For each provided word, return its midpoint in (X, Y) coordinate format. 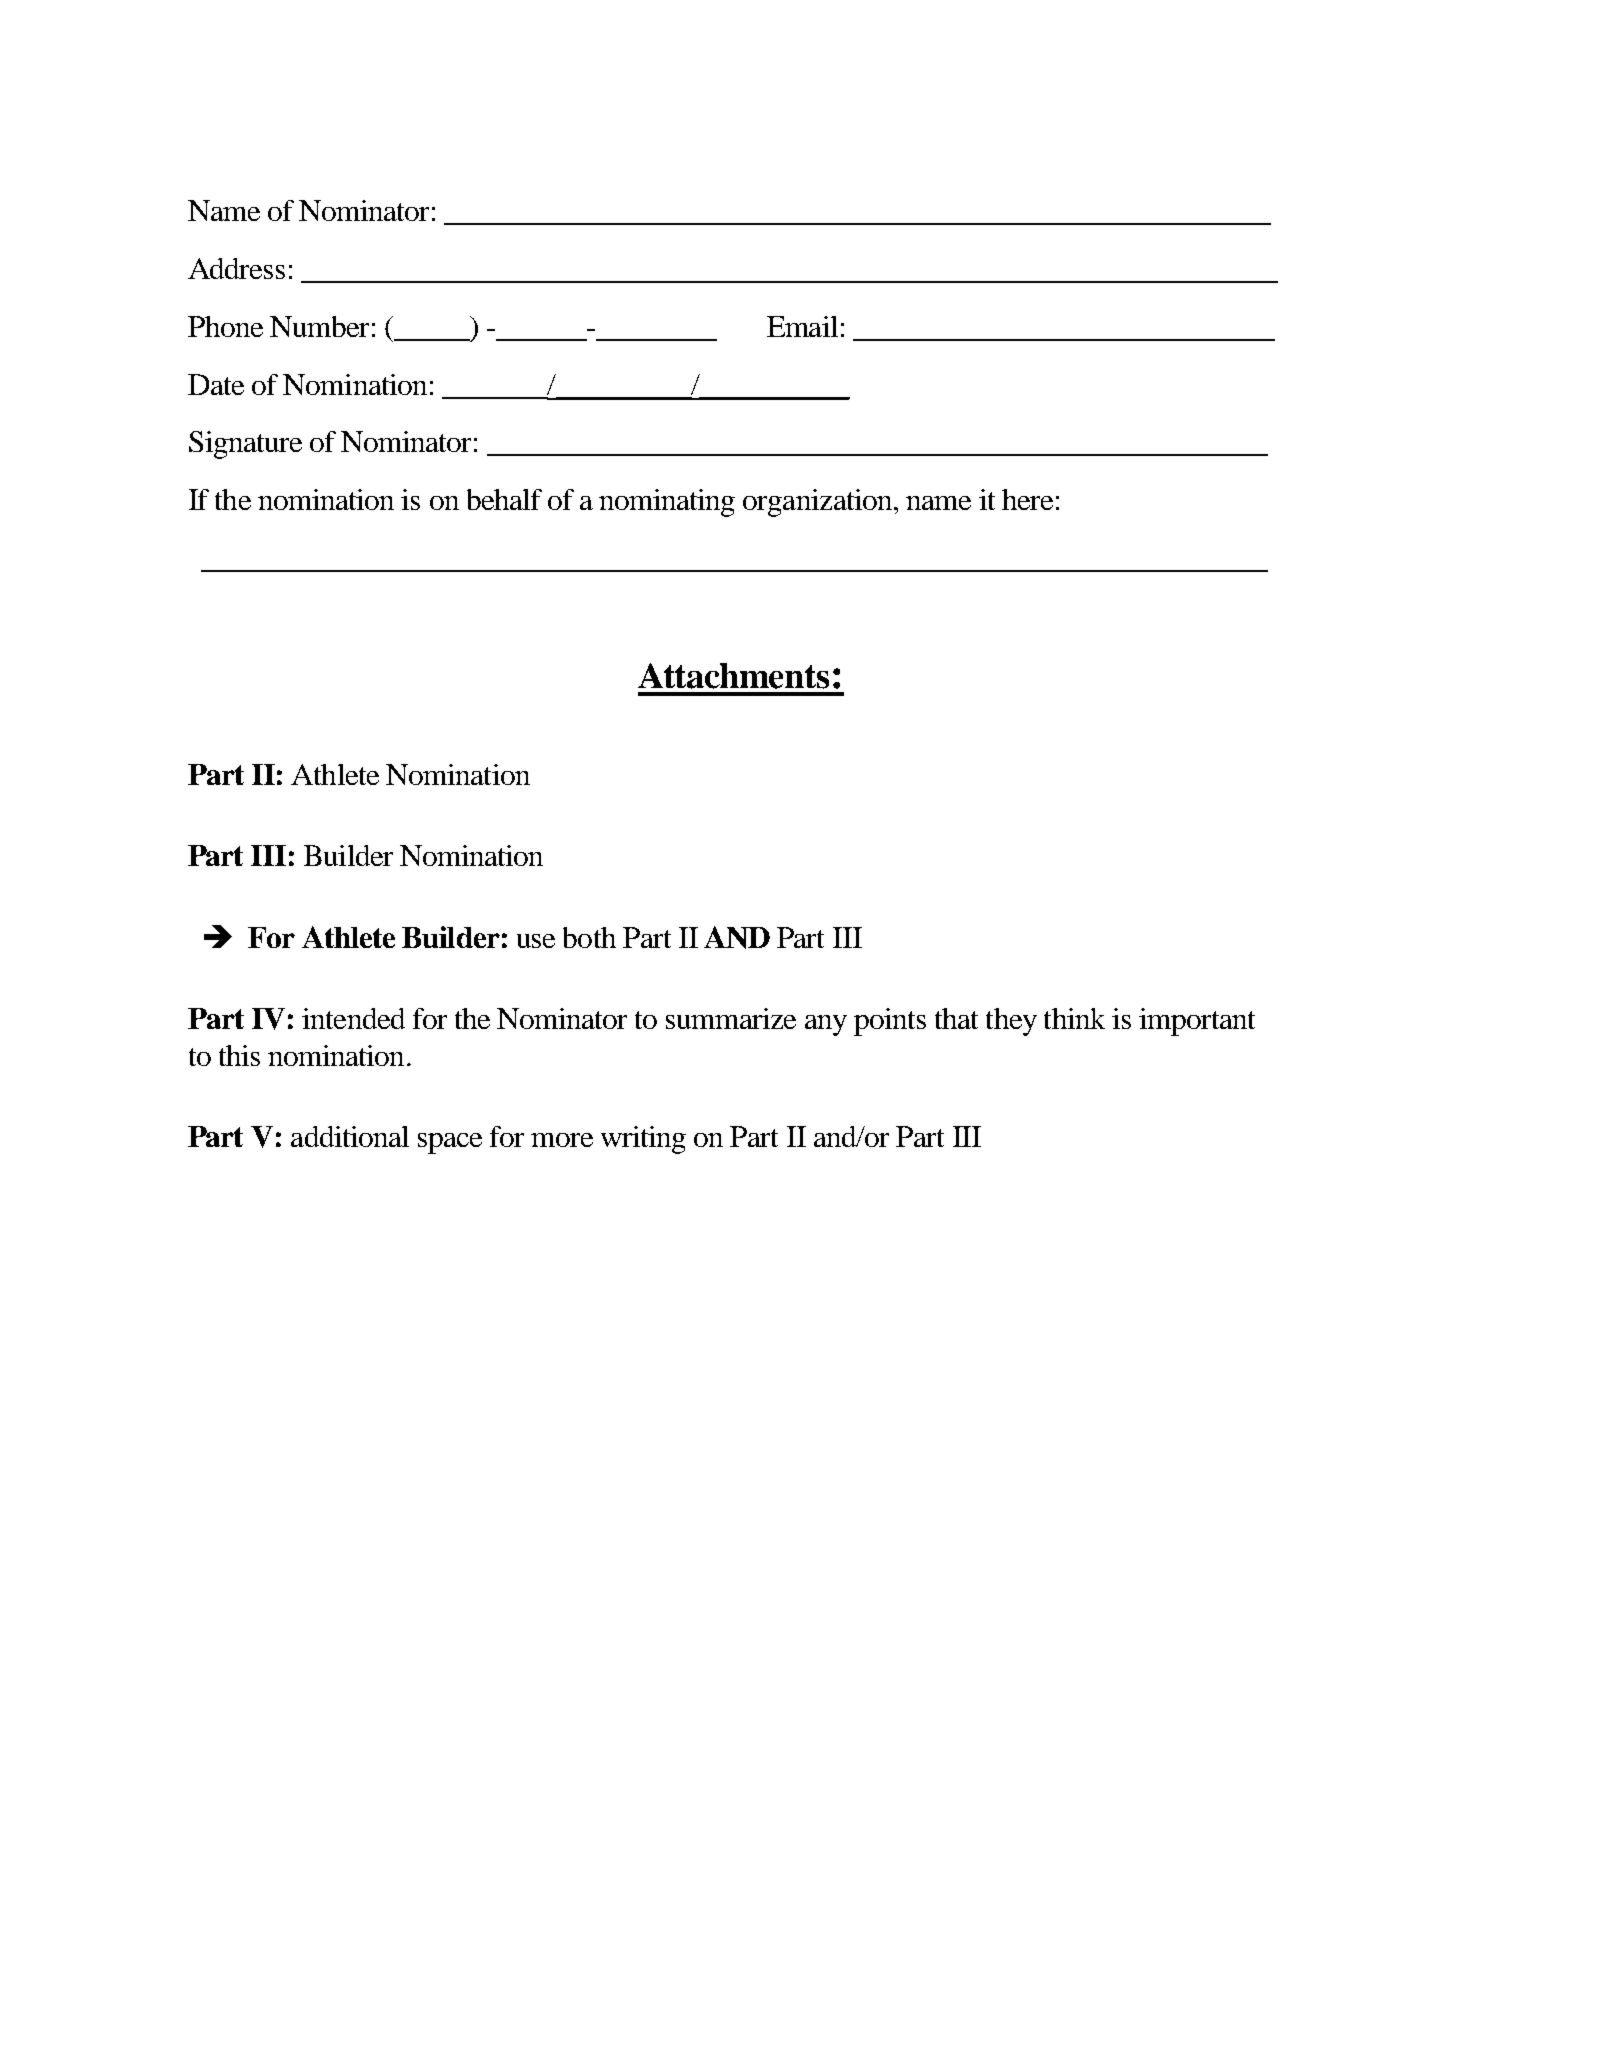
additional (350, 1136)
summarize (731, 1018)
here (1027, 499)
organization (819, 503)
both (589, 937)
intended (353, 1018)
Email (802, 326)
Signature (245, 445)
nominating (667, 503)
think (1074, 1018)
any (826, 1025)
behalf (504, 499)
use (536, 941)
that (956, 1018)
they (1011, 1022)
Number (319, 326)
